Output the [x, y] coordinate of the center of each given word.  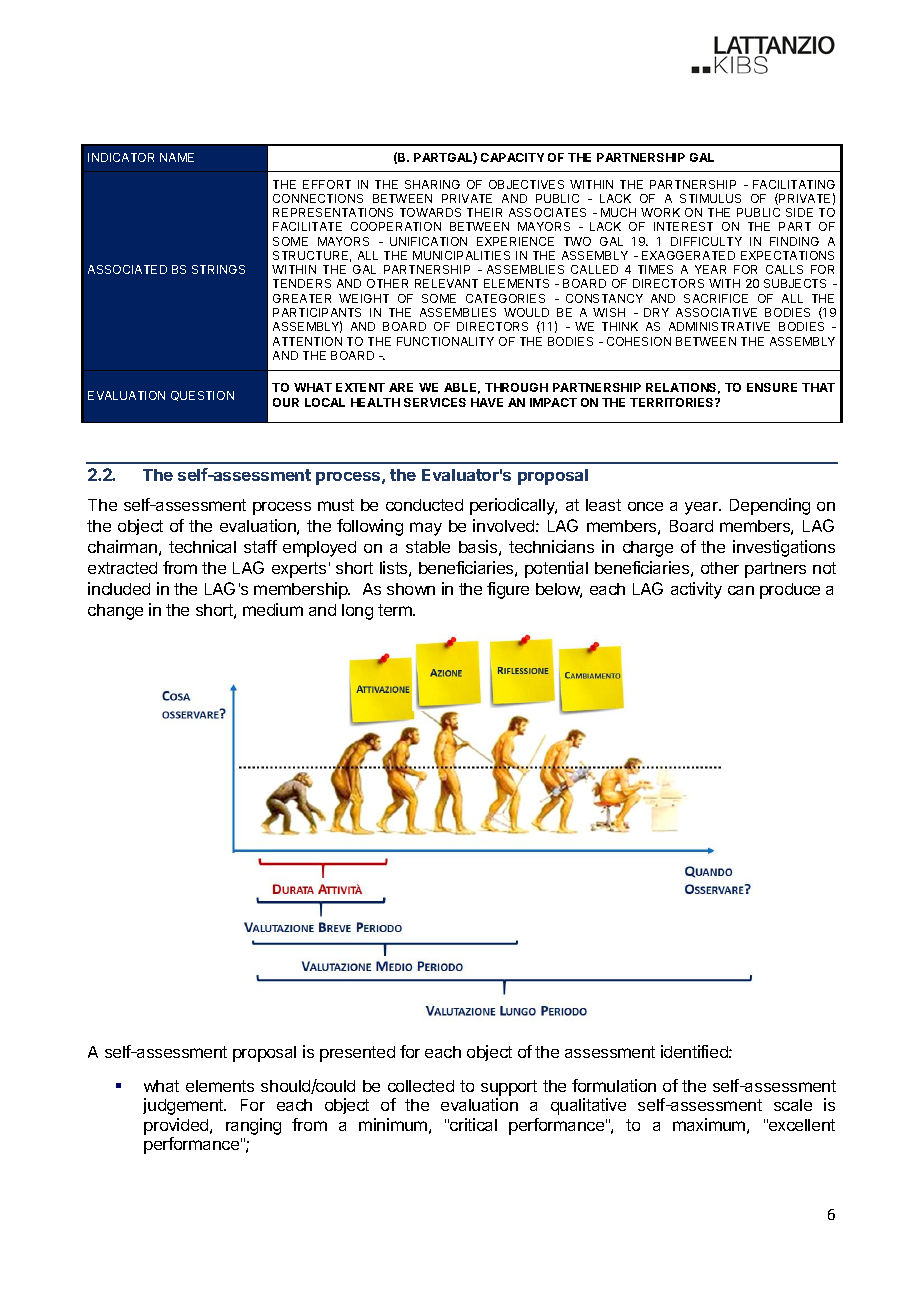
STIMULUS [710, 198]
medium [273, 609]
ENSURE [772, 387]
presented [357, 1054]
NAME [177, 157]
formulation [614, 1085]
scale [793, 1105]
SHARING [432, 184]
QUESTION [202, 396]
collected [421, 1086]
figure [508, 590]
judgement [184, 1106]
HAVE [487, 402]
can [741, 590]
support [509, 1088]
